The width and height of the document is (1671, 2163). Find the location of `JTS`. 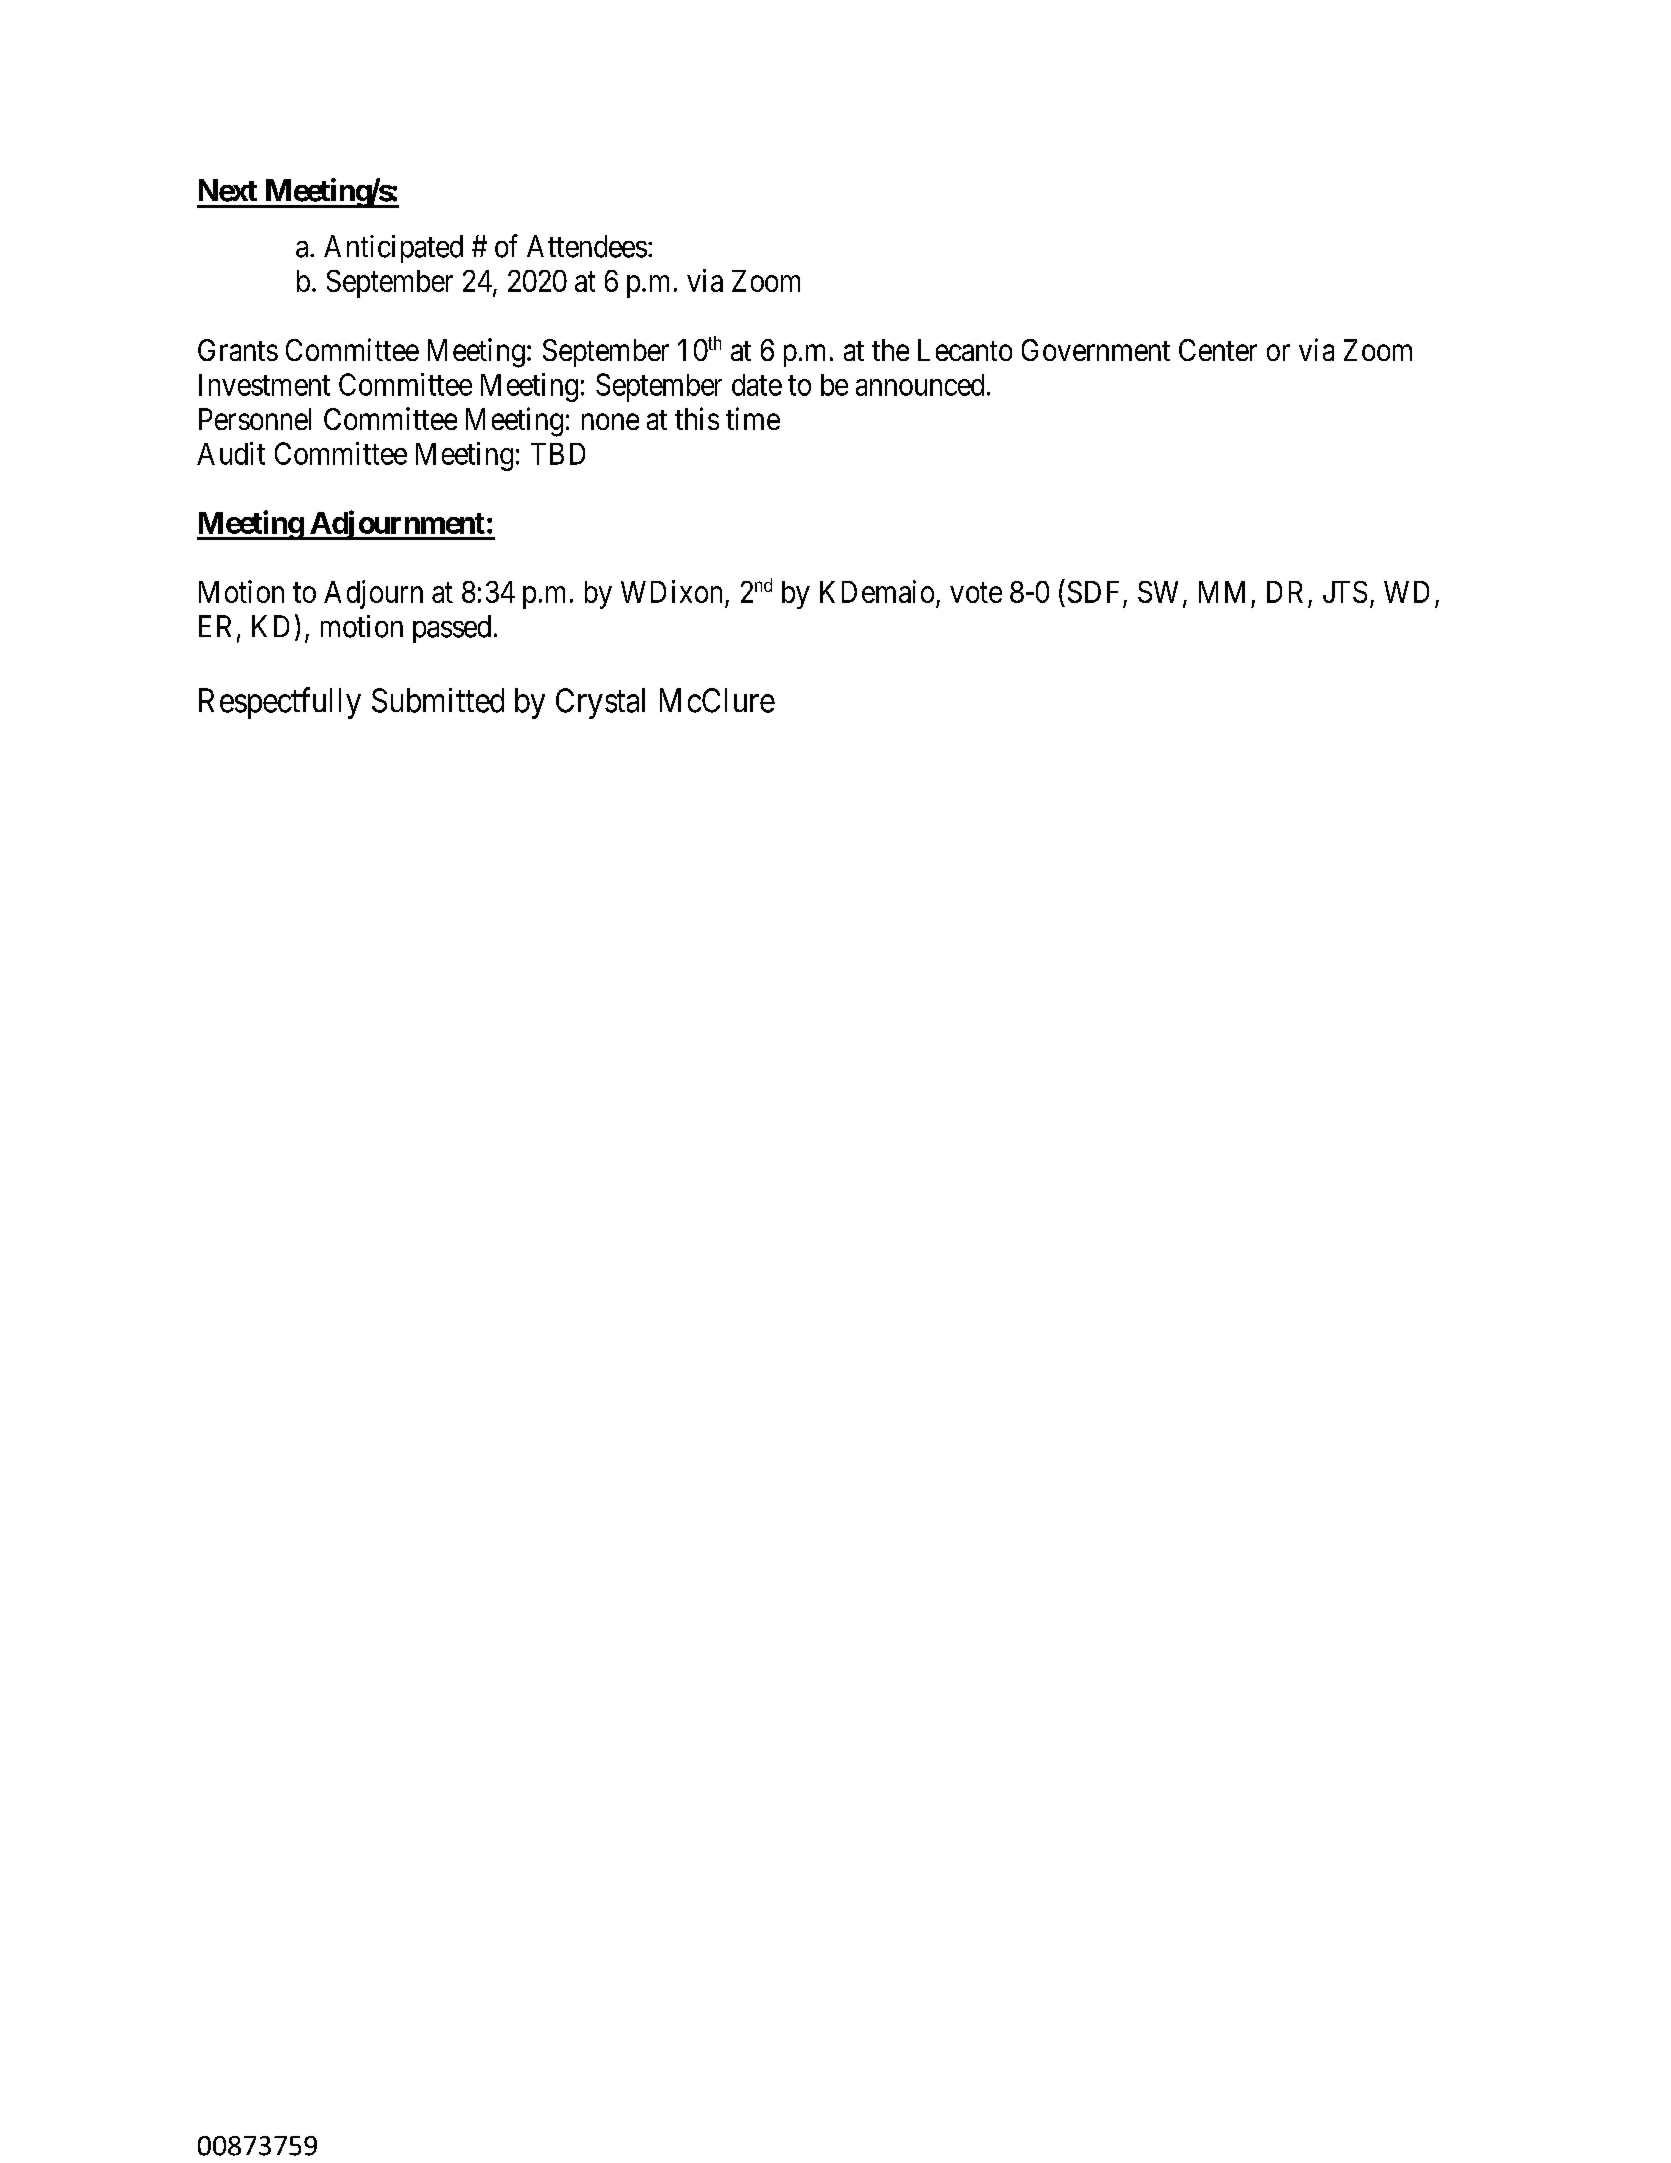

JTS is located at coordinates (1345, 592).
